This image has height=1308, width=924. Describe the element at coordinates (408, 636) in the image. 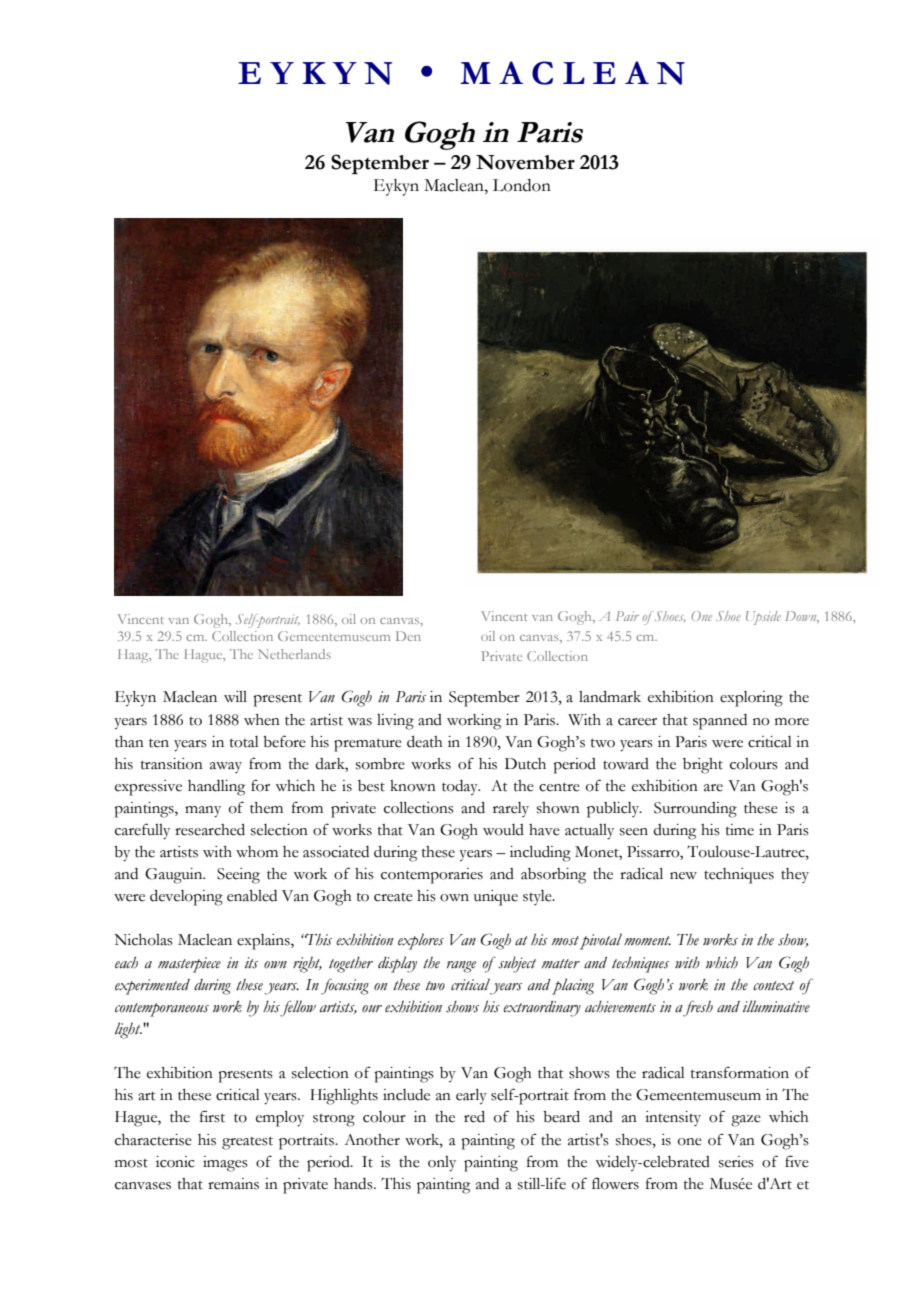

I see `Den` at that location.
